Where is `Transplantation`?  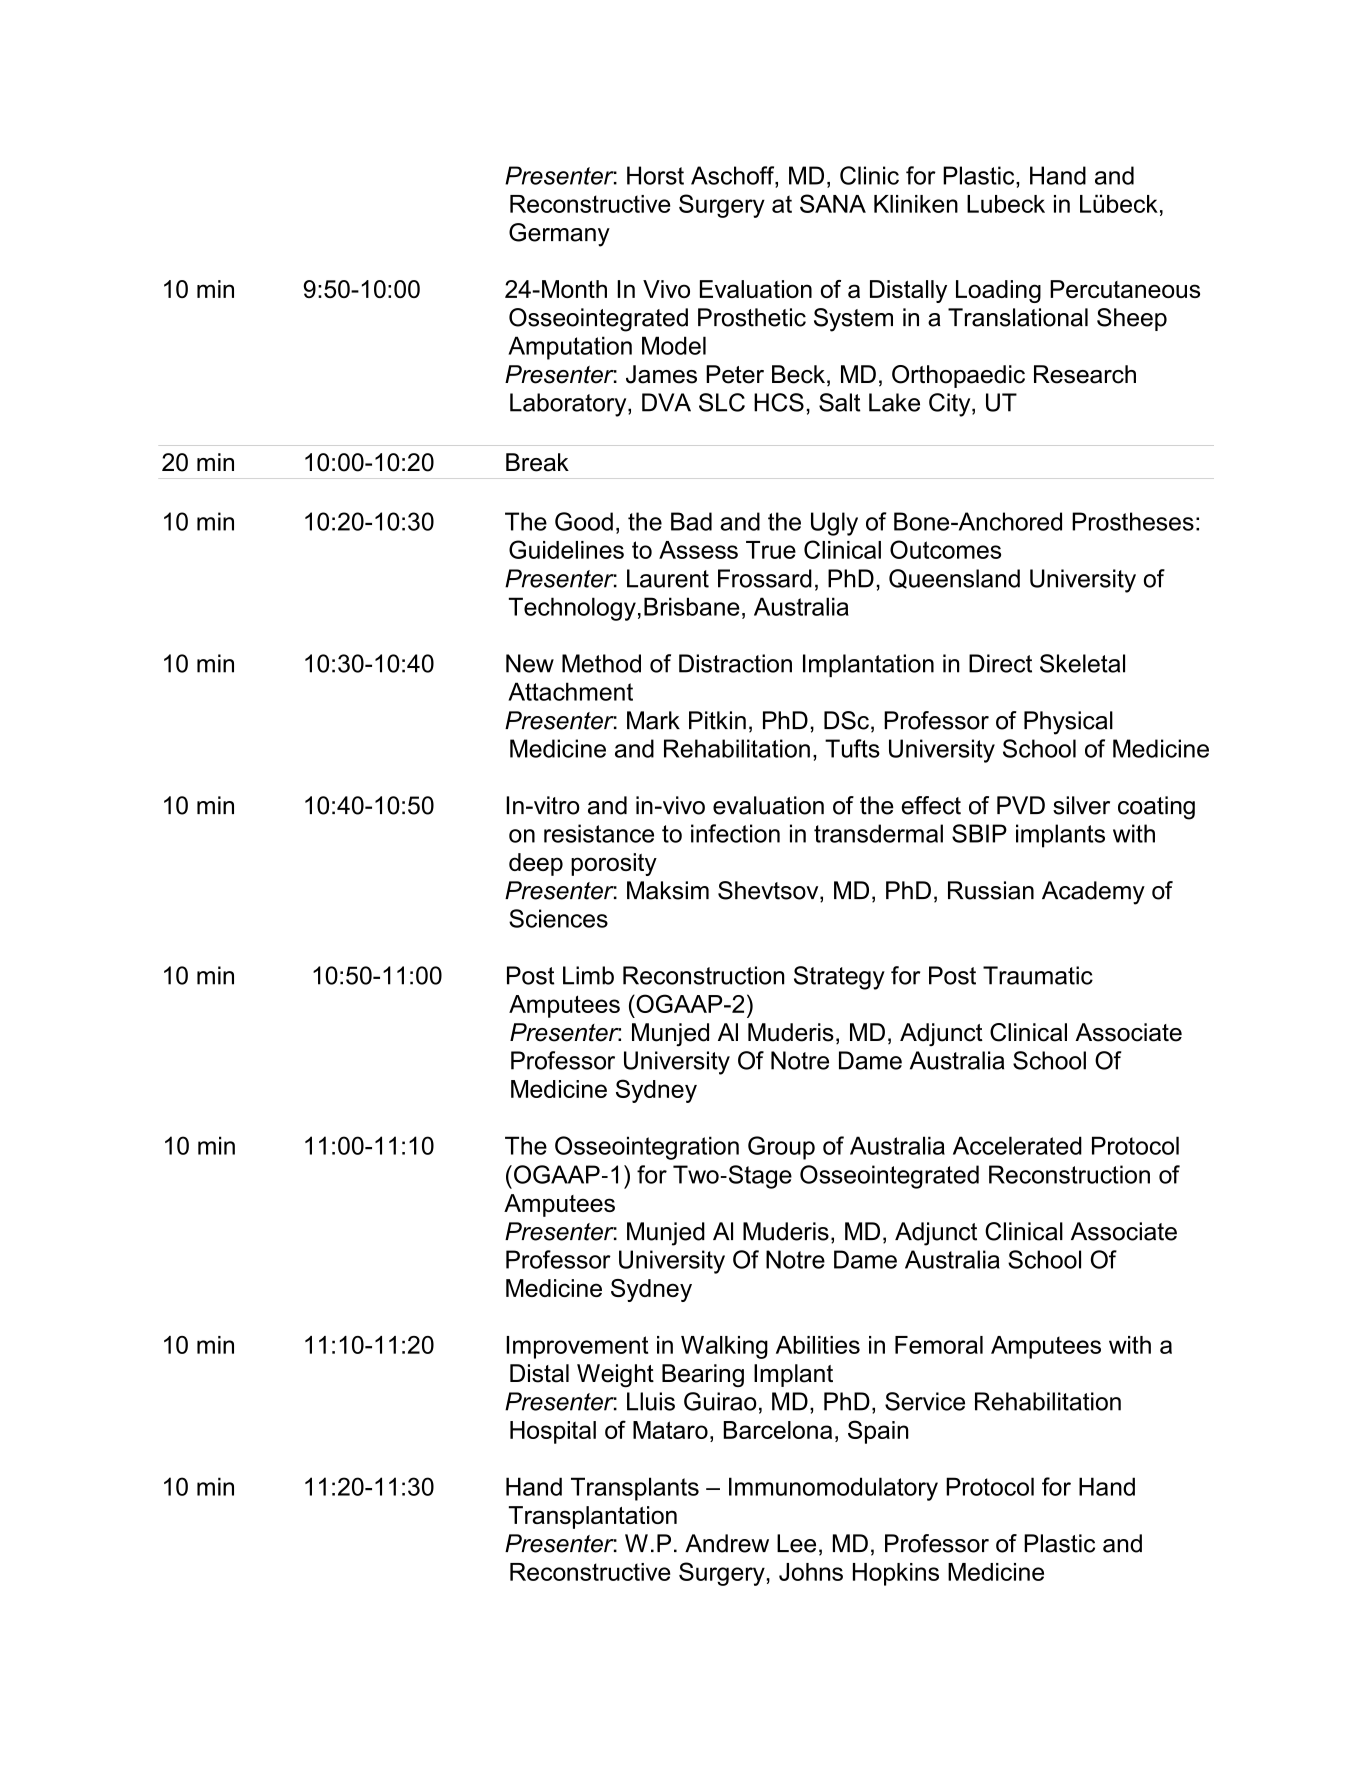 Transplantation is located at coordinates (593, 1517).
